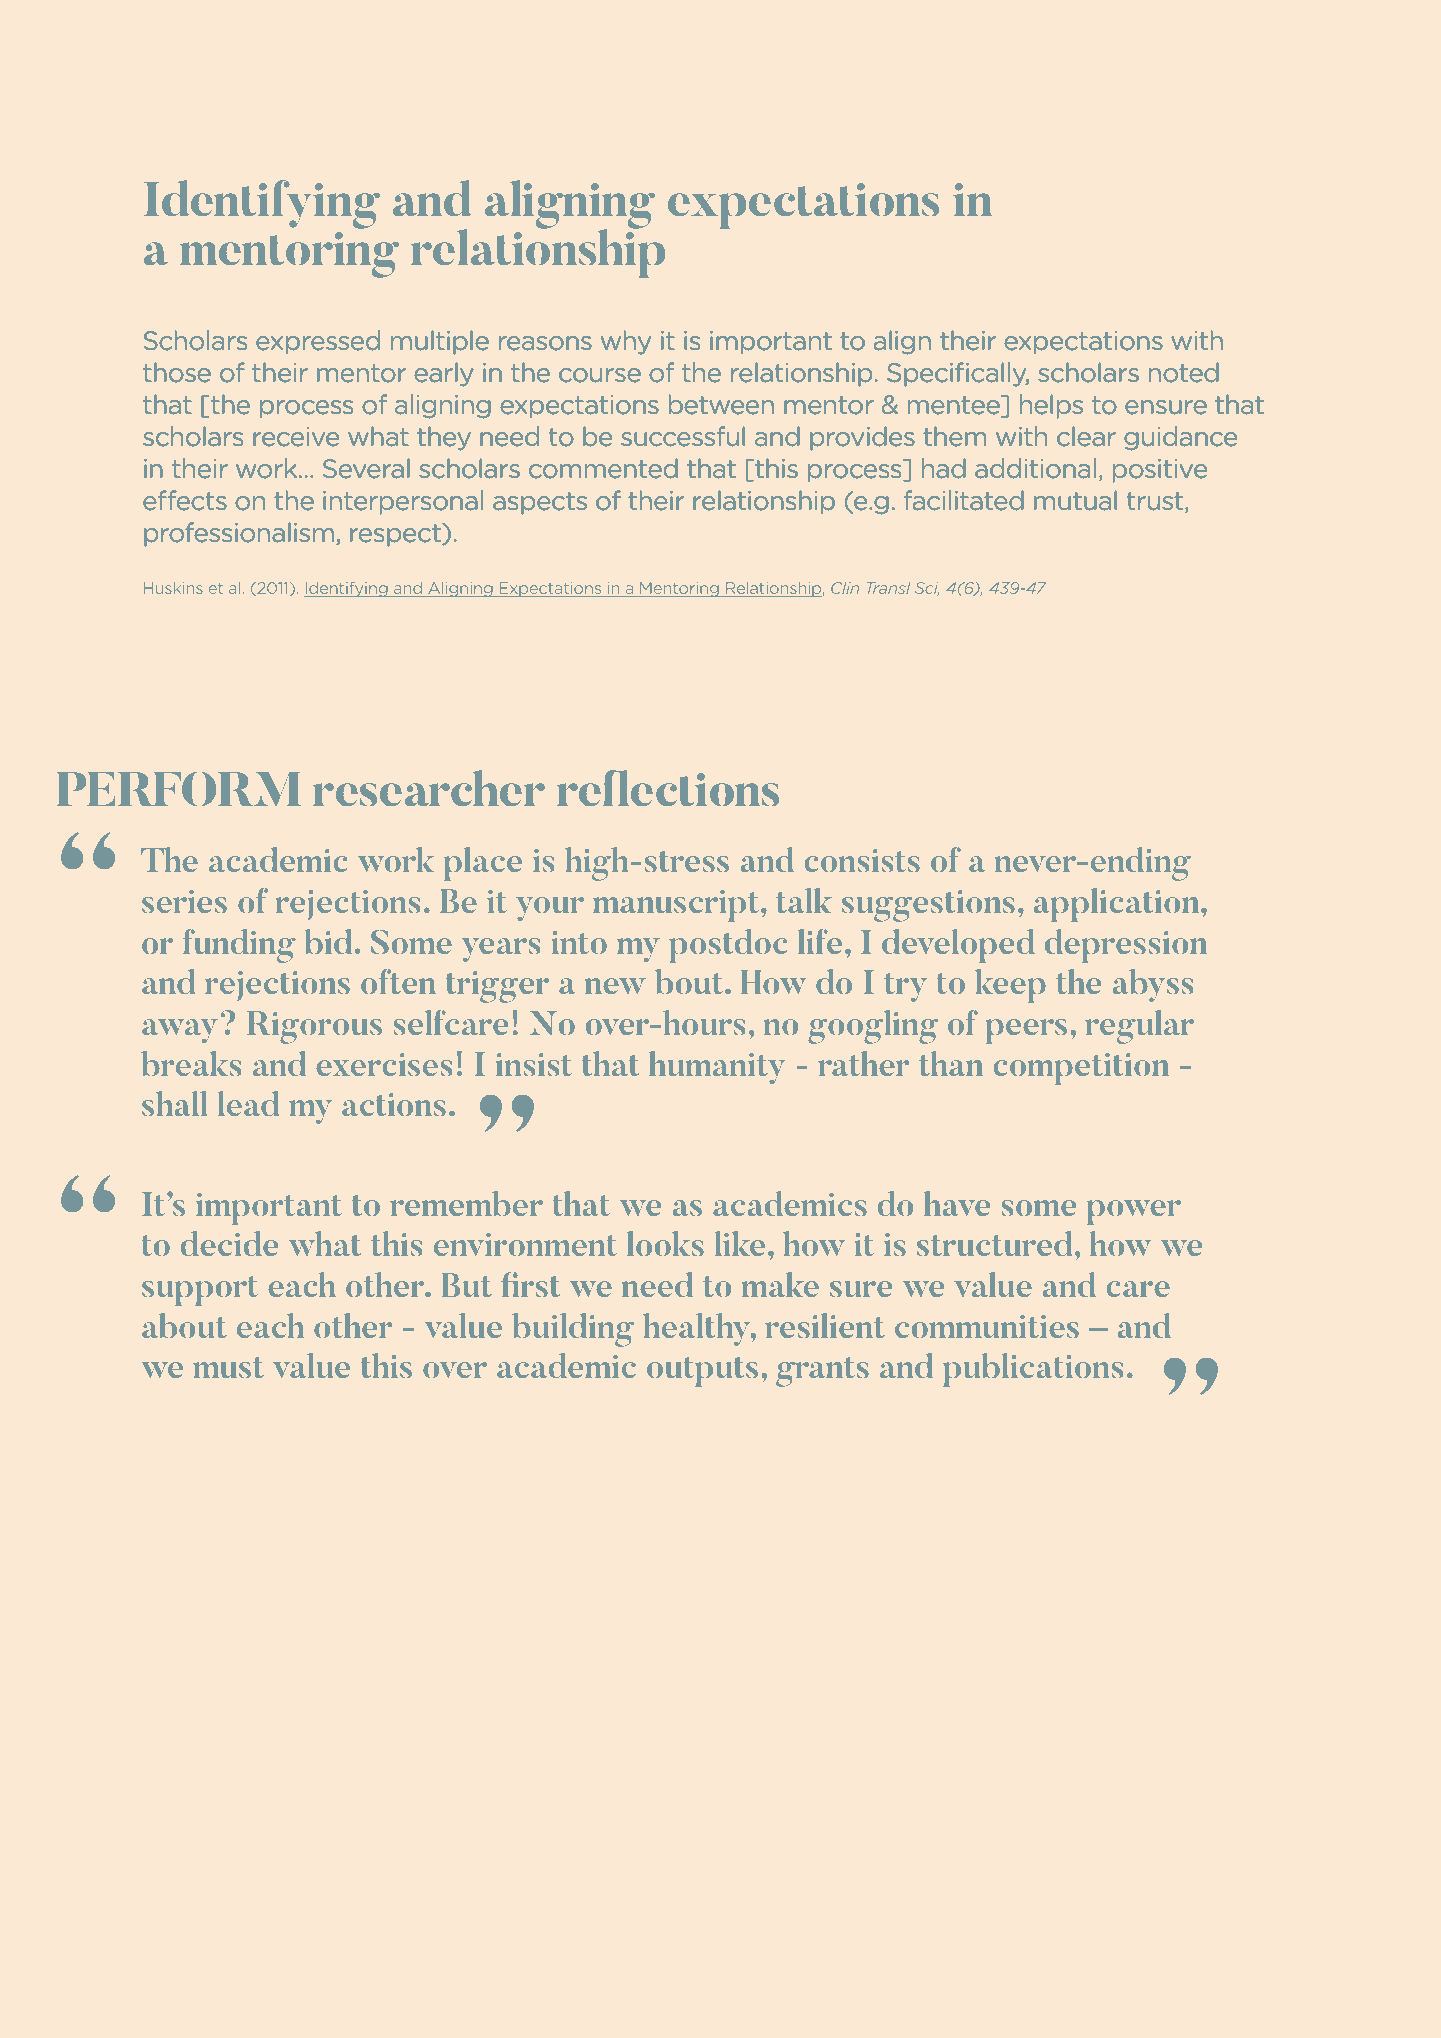 This image has height=2038, width=1441. What do you see at coordinates (728, 946) in the image?
I see `postdoc` at bounding box center [728, 946].
